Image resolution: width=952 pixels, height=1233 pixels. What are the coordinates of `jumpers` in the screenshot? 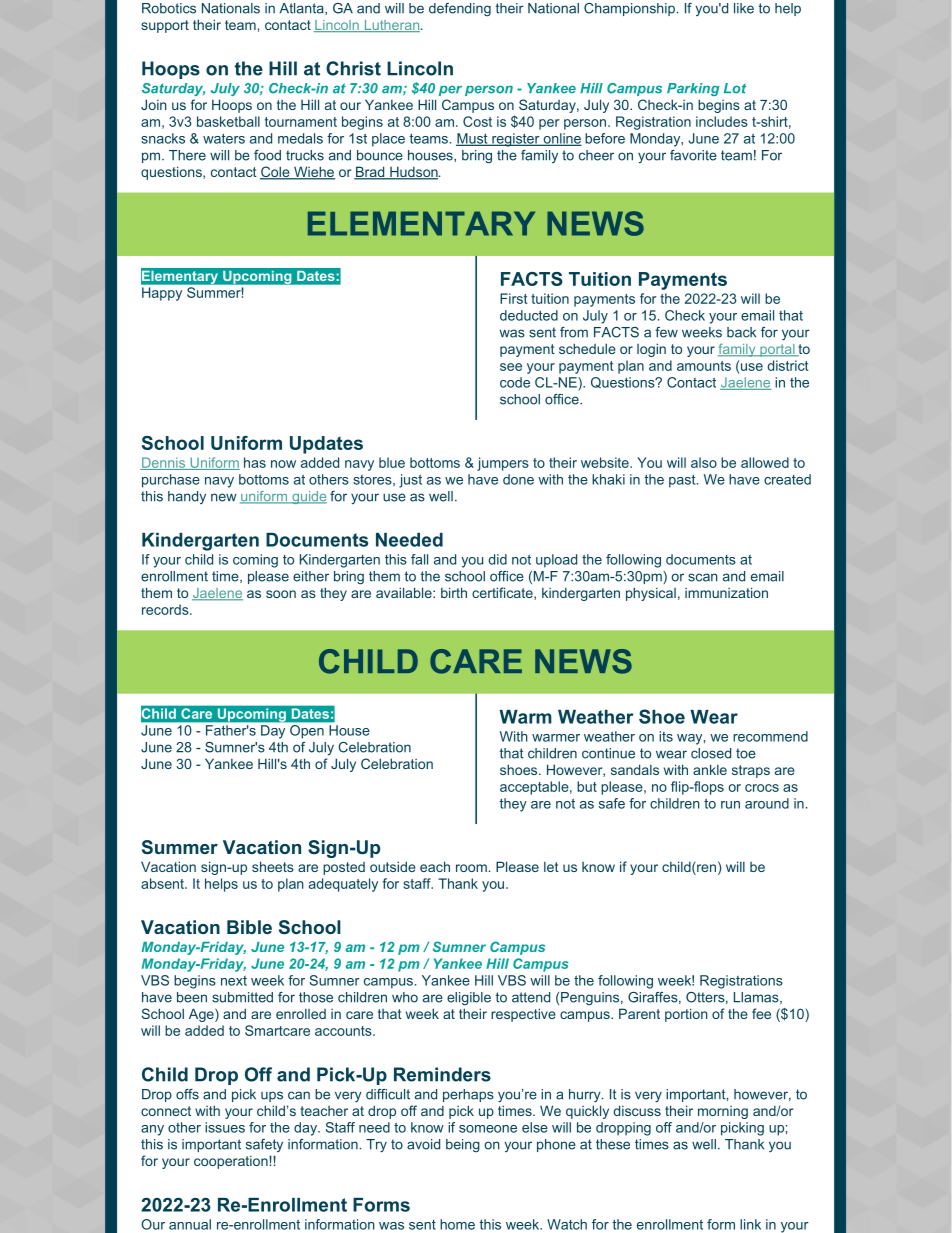 It's located at (503, 464).
